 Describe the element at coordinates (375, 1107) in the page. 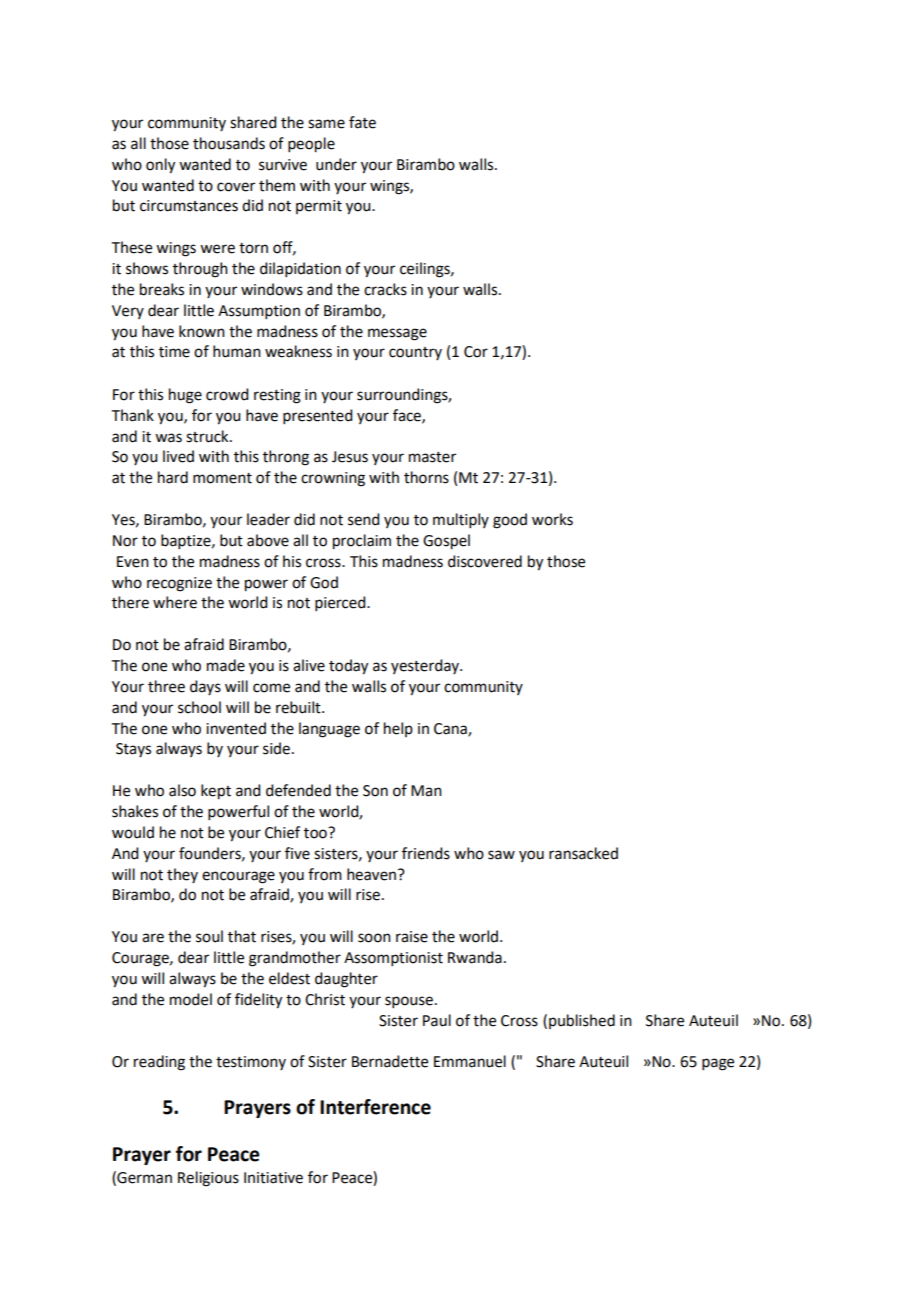

I see `Interference` at that location.
